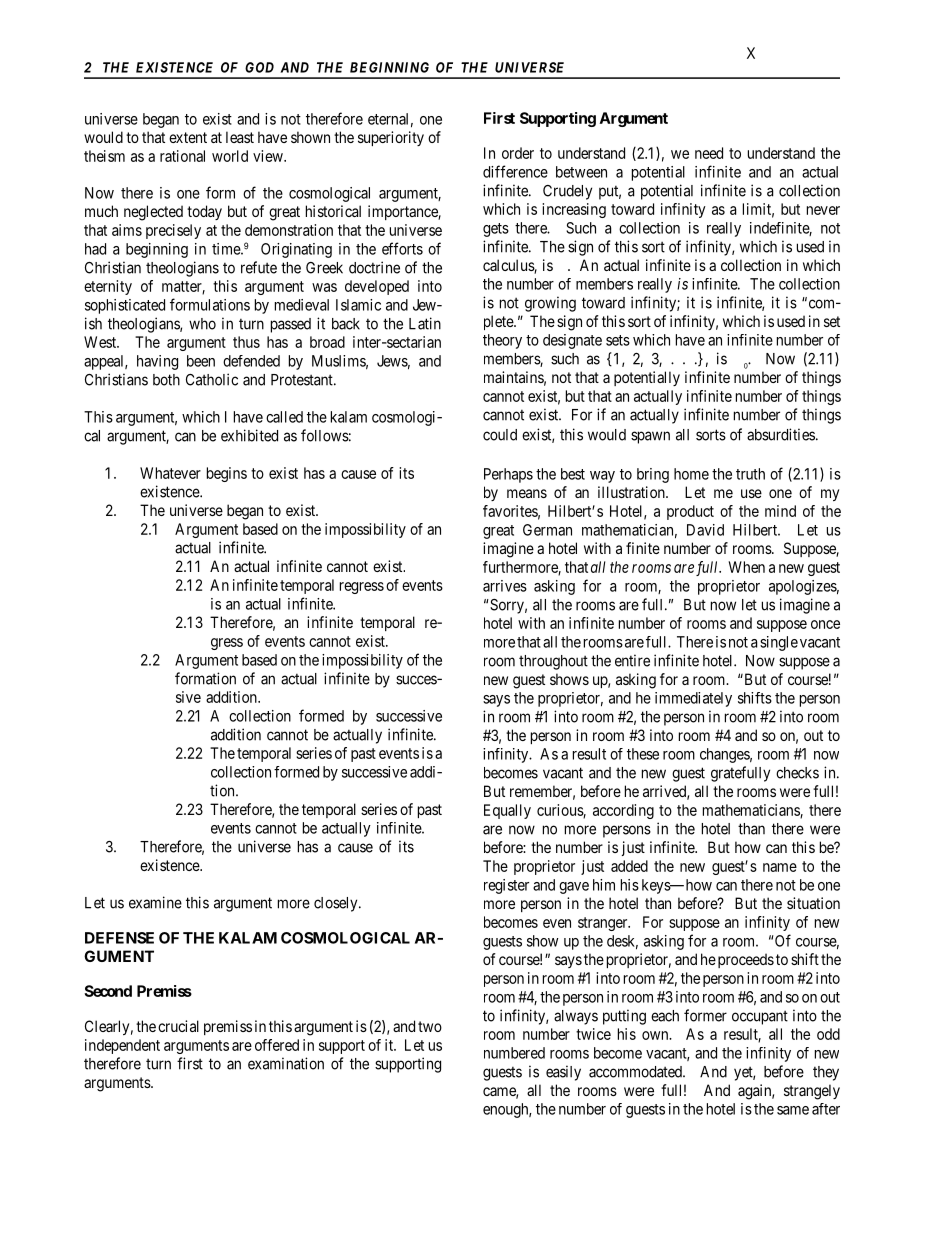  Describe the element at coordinates (709, 153) in the page. I see `need` at that location.
